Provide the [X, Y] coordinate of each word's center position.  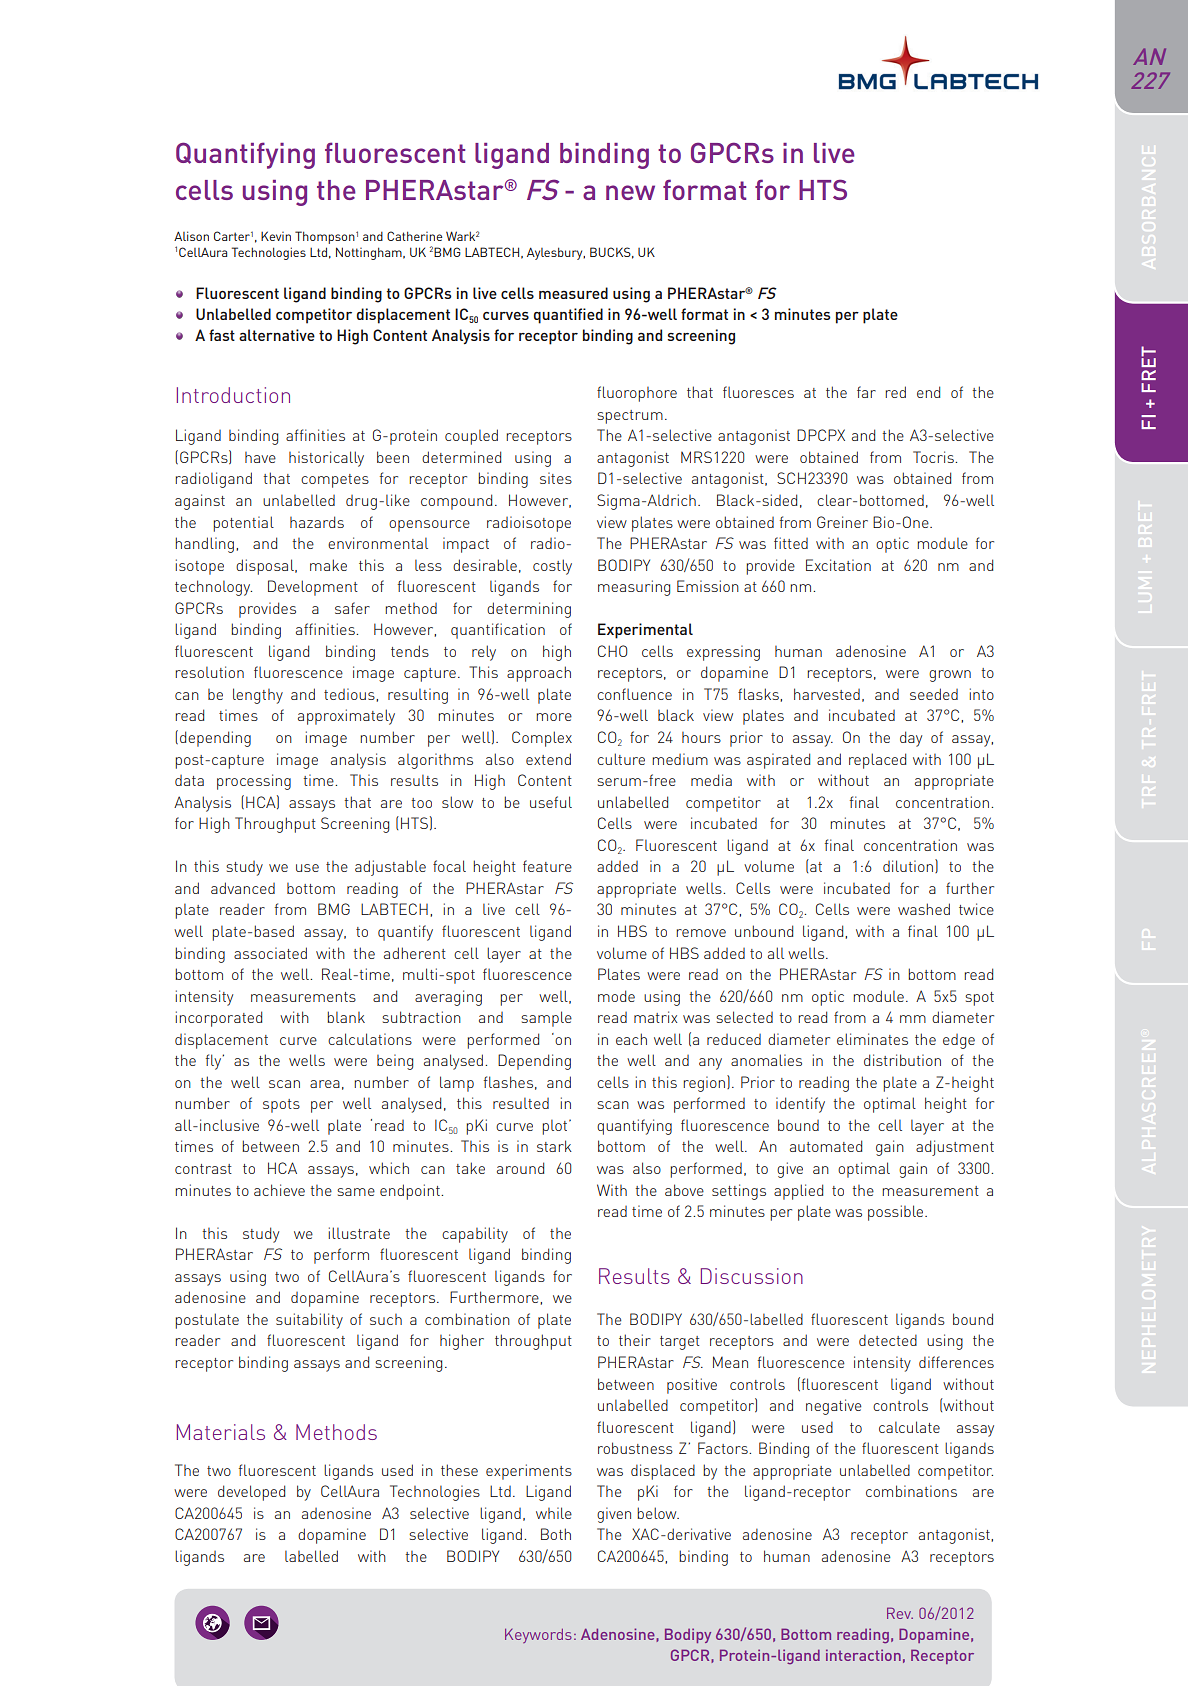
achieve [279, 1190]
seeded [934, 694]
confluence [634, 694]
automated [826, 1146]
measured [573, 293]
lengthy [258, 696]
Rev [900, 1613]
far [866, 392]
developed [251, 1493]
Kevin [276, 236]
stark [554, 1146]
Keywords [538, 1636]
